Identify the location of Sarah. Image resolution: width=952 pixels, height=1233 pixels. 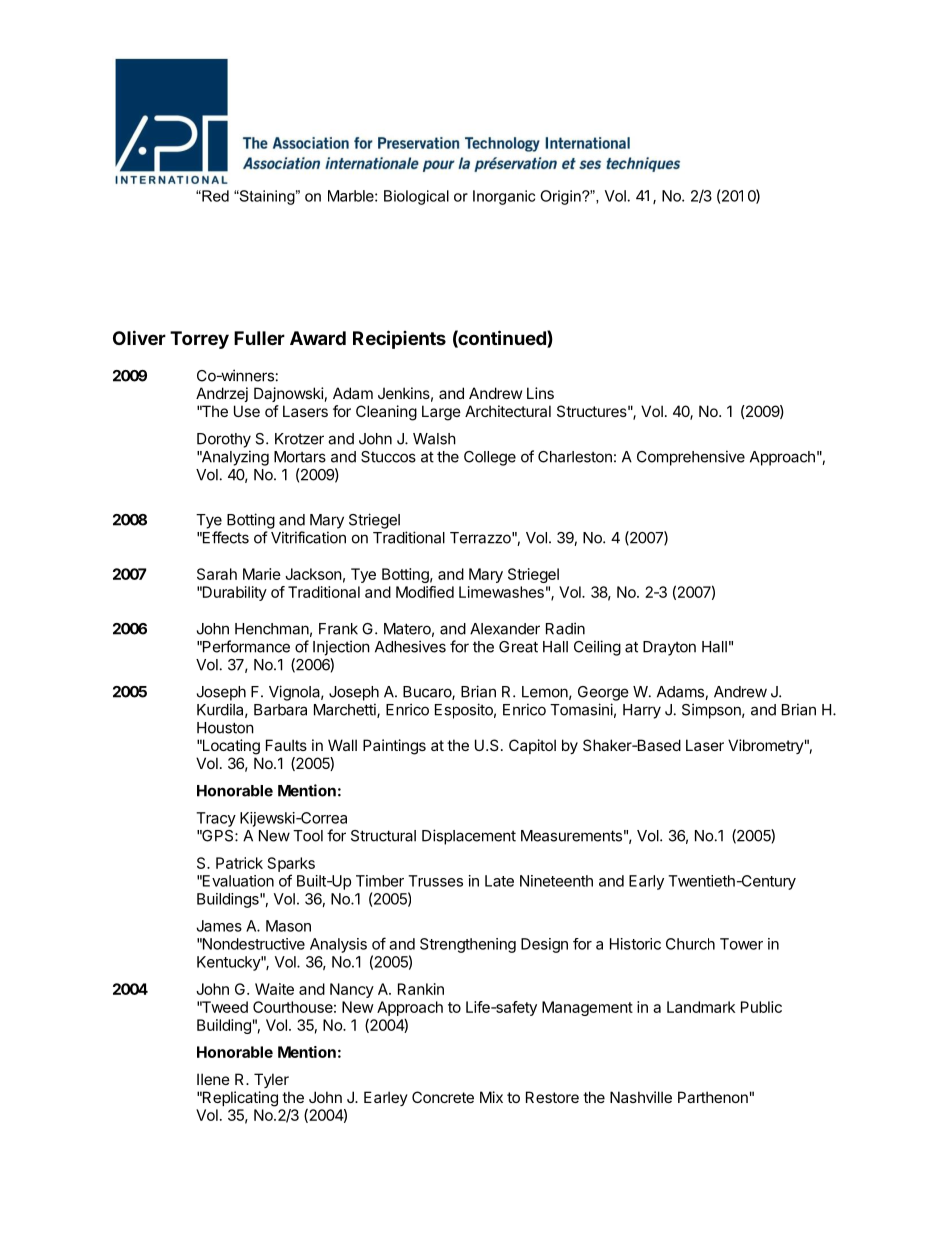
(217, 574).
